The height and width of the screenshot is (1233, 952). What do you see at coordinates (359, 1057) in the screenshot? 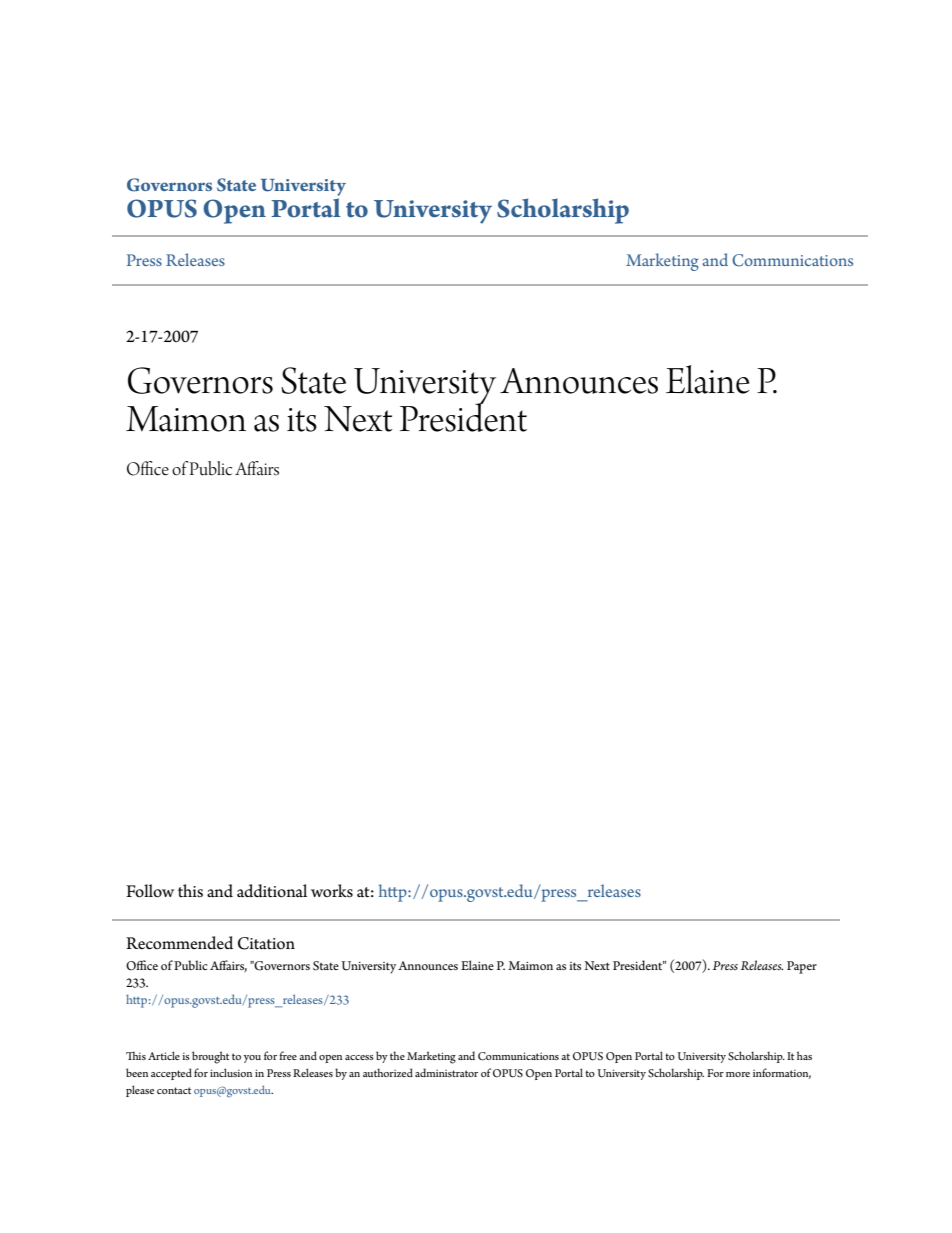
I see `access` at bounding box center [359, 1057].
